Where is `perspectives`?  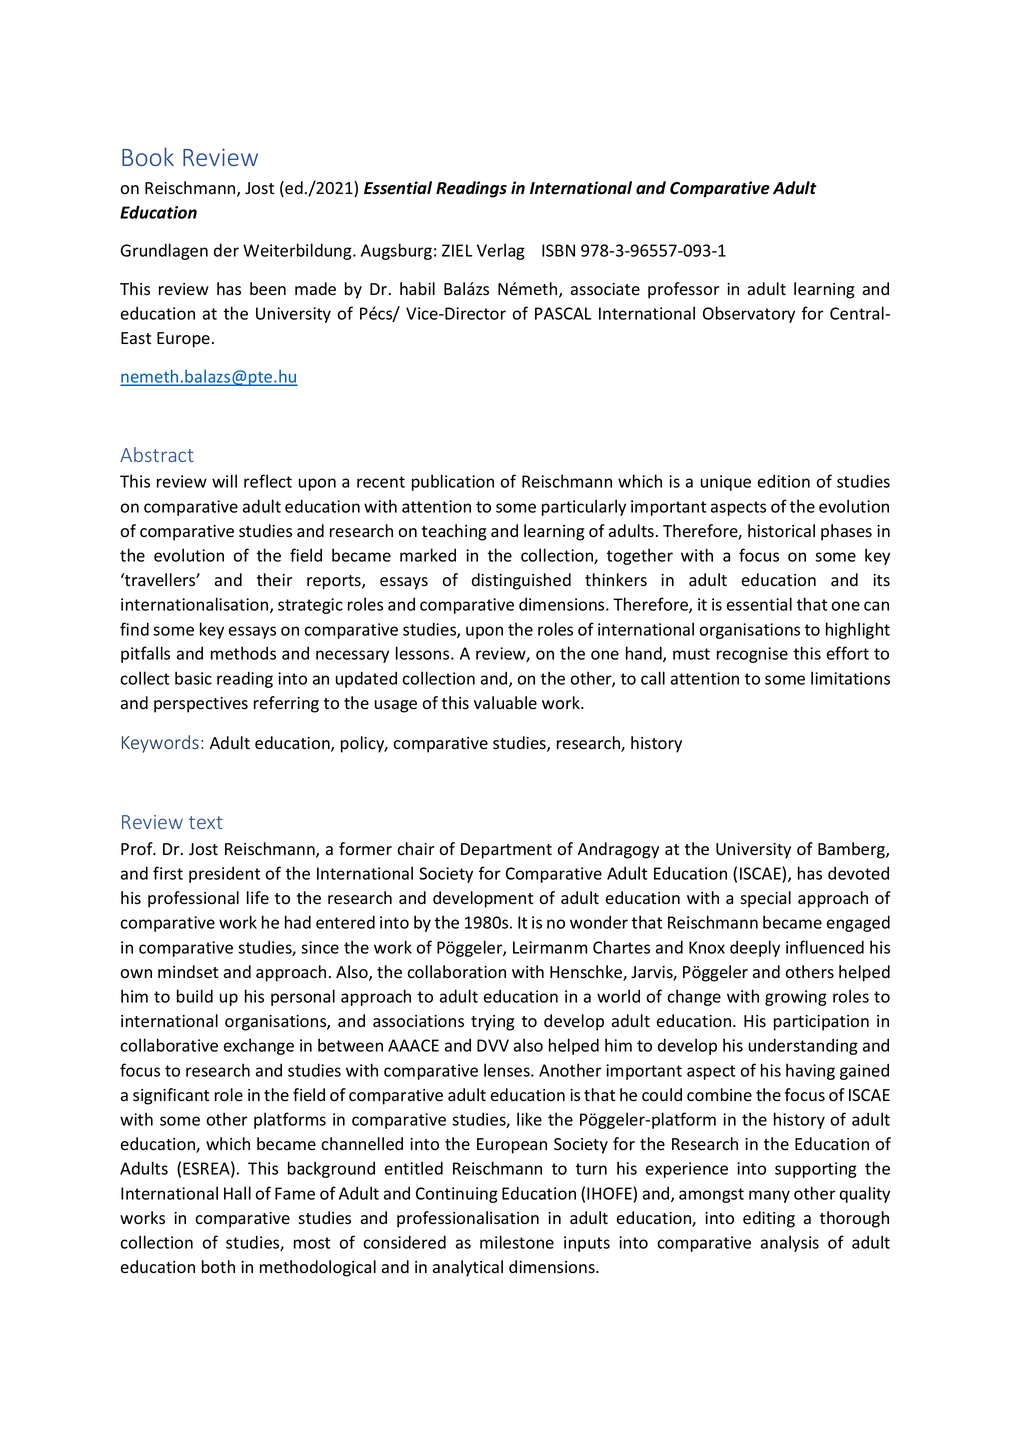 perspectives is located at coordinates (201, 705).
